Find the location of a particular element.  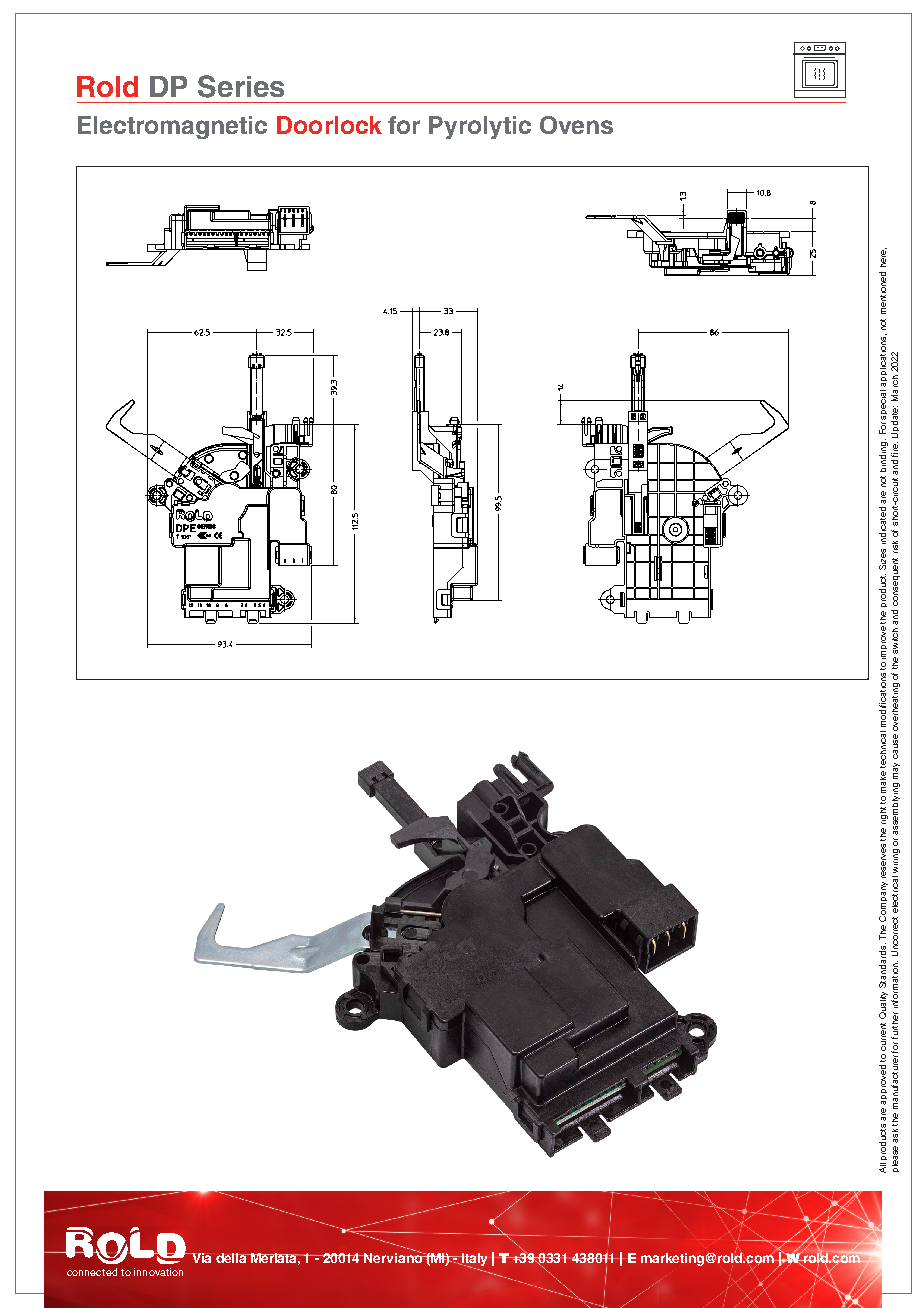

della is located at coordinates (232, 1258).
